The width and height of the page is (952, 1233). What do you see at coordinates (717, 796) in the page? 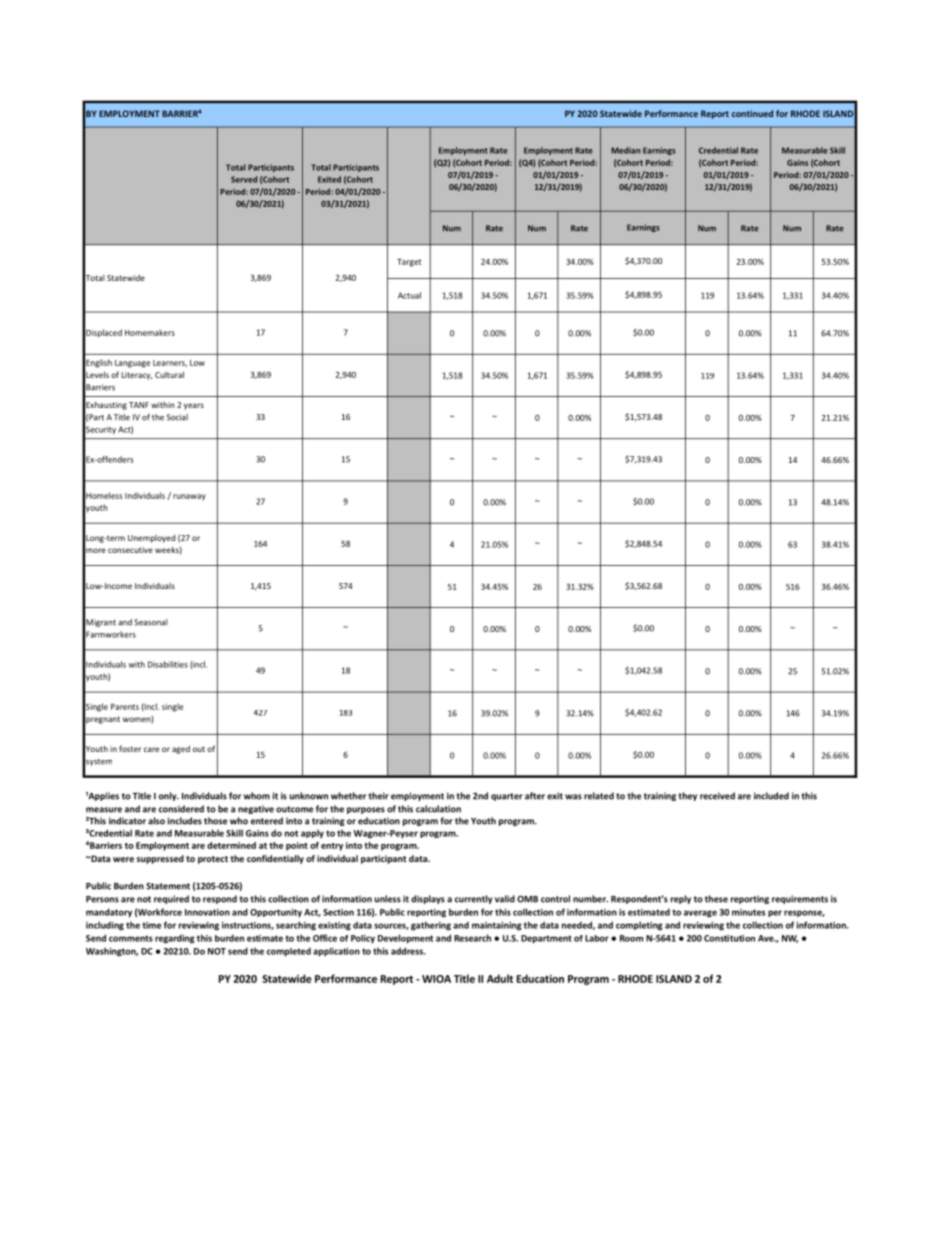
I see `received` at bounding box center [717, 796].
